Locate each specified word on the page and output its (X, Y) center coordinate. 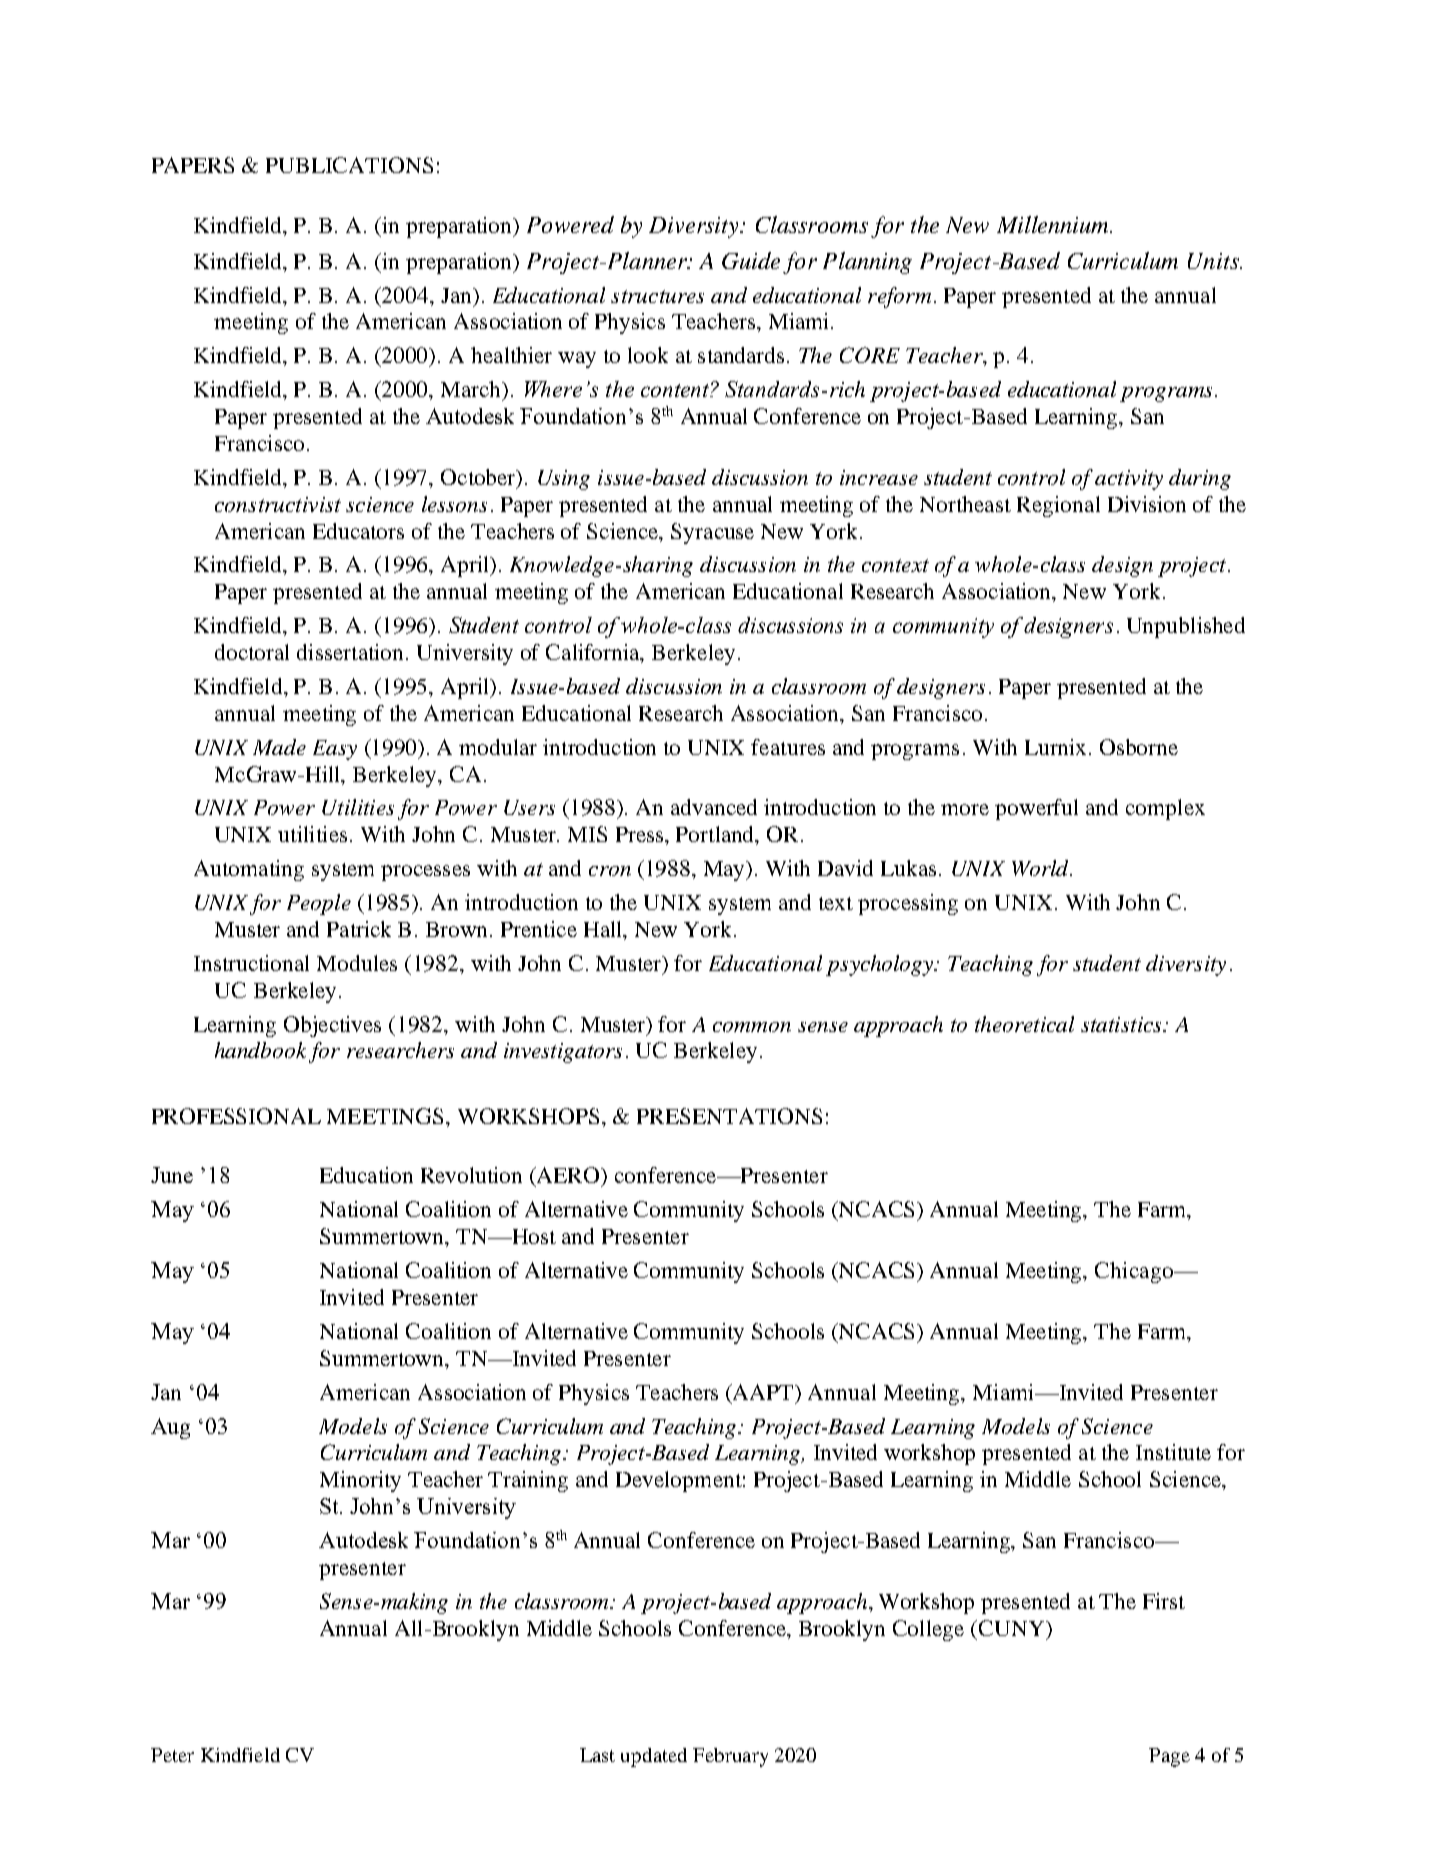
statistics (1122, 1024)
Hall (604, 930)
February (730, 1757)
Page (1169, 1757)
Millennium (1054, 224)
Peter (172, 1755)
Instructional (251, 963)
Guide (751, 260)
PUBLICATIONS (349, 165)
